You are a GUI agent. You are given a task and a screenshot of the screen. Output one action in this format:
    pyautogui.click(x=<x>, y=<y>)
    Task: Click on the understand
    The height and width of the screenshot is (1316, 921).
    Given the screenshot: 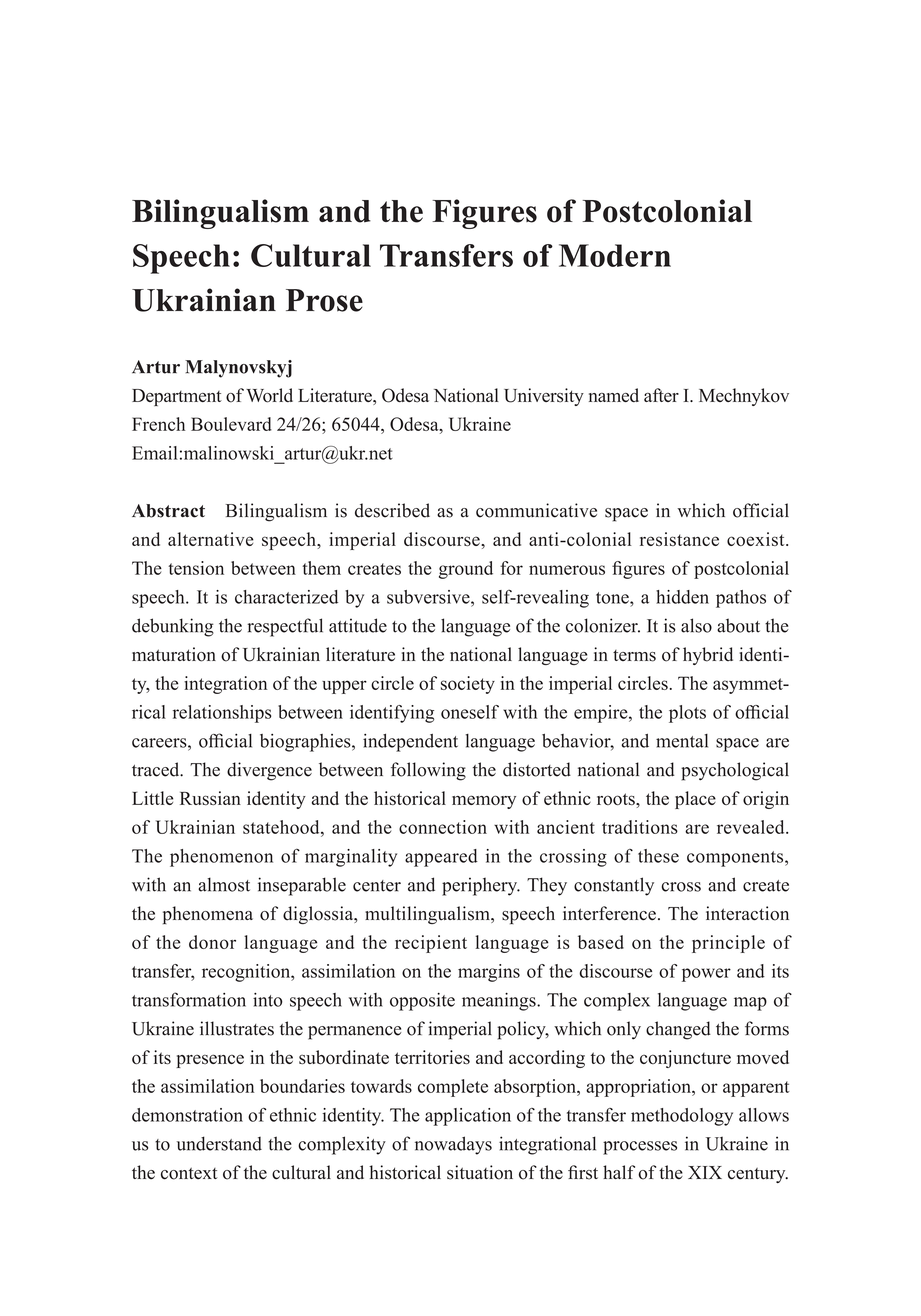 What is the action you would take?
    pyautogui.click(x=219, y=1143)
